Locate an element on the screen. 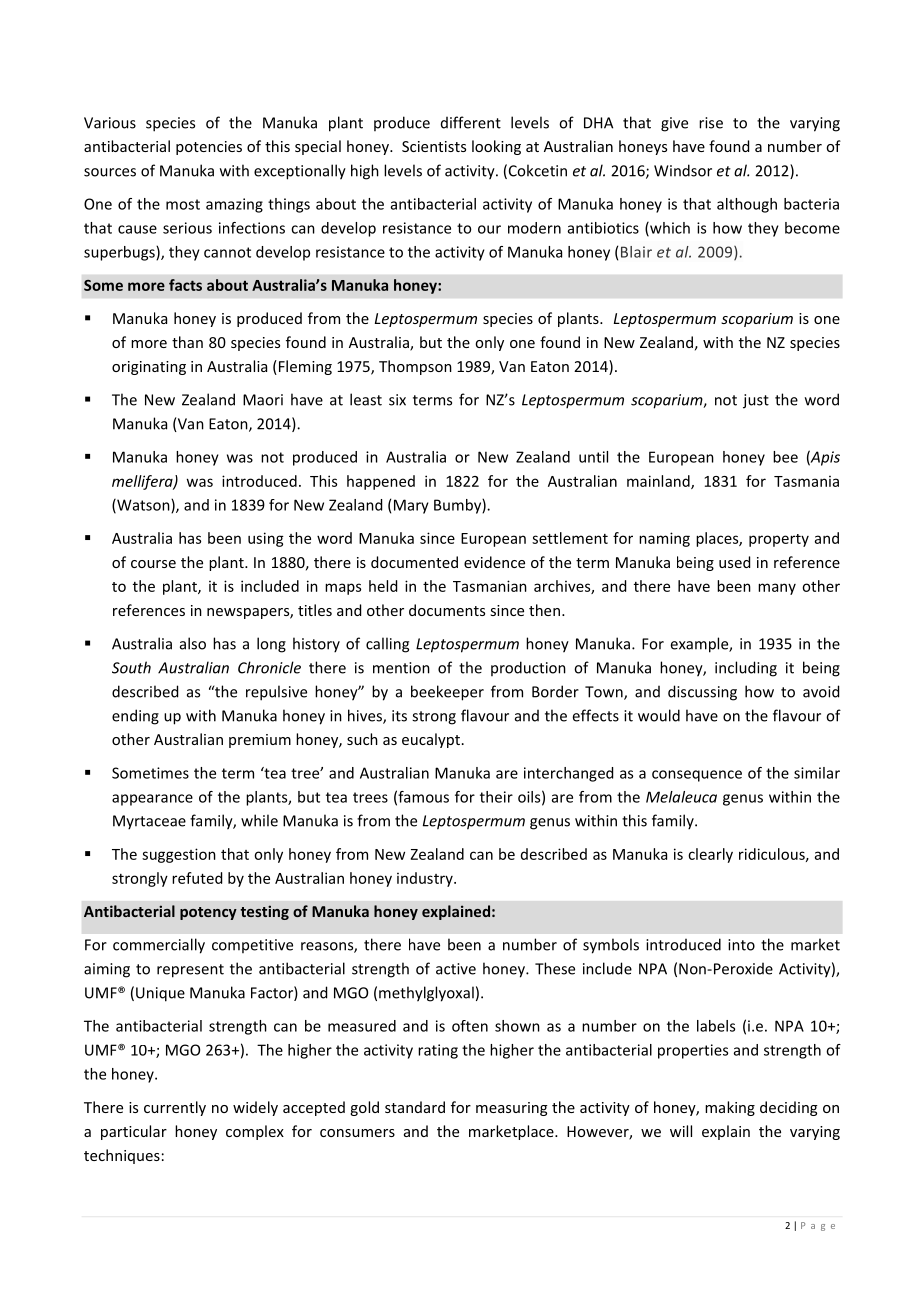  Scientists is located at coordinates (434, 146).
